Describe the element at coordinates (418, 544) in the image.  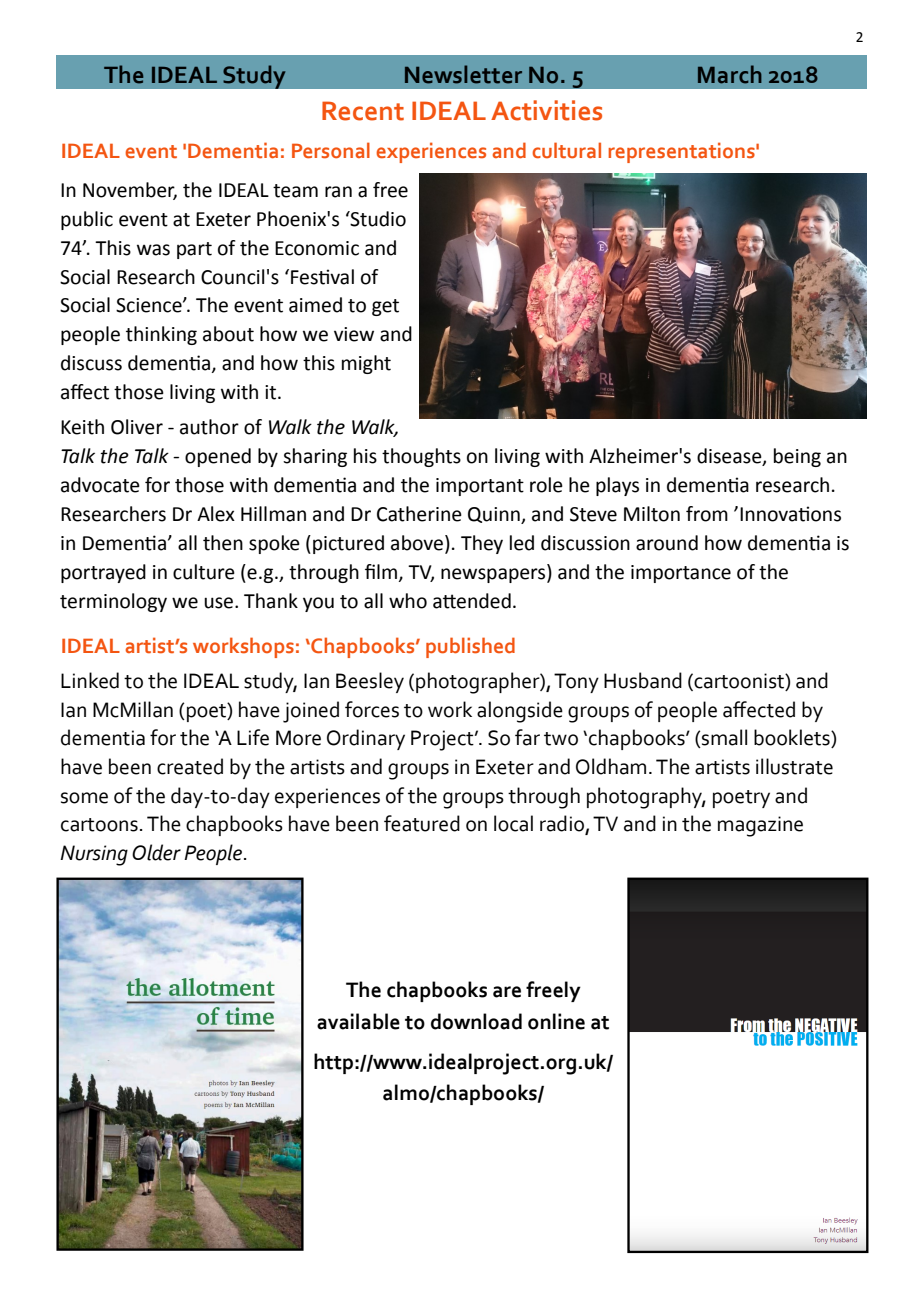
I see `above` at that location.
